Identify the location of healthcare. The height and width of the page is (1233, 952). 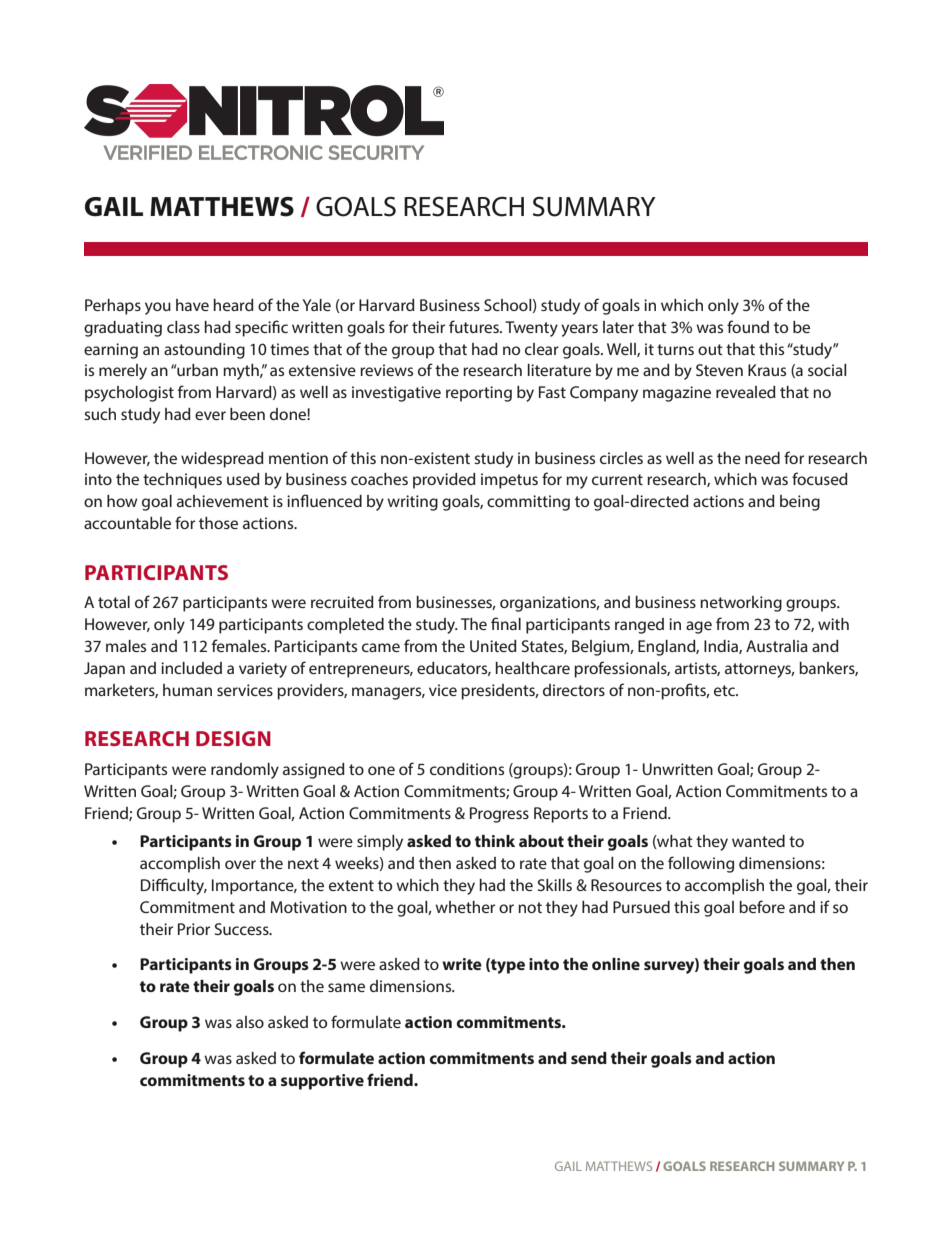
(533, 668).
